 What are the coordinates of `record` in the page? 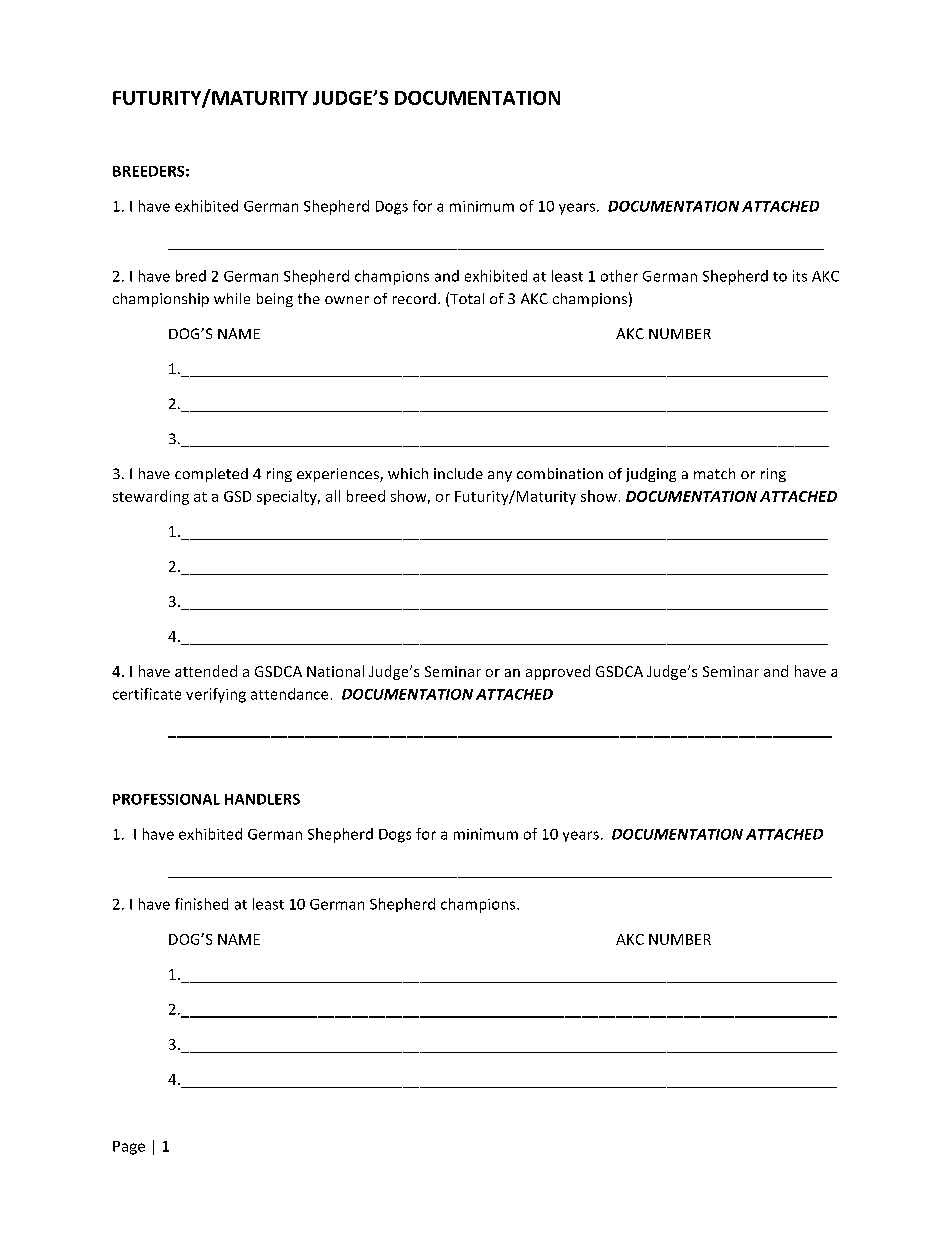 It's located at (414, 298).
